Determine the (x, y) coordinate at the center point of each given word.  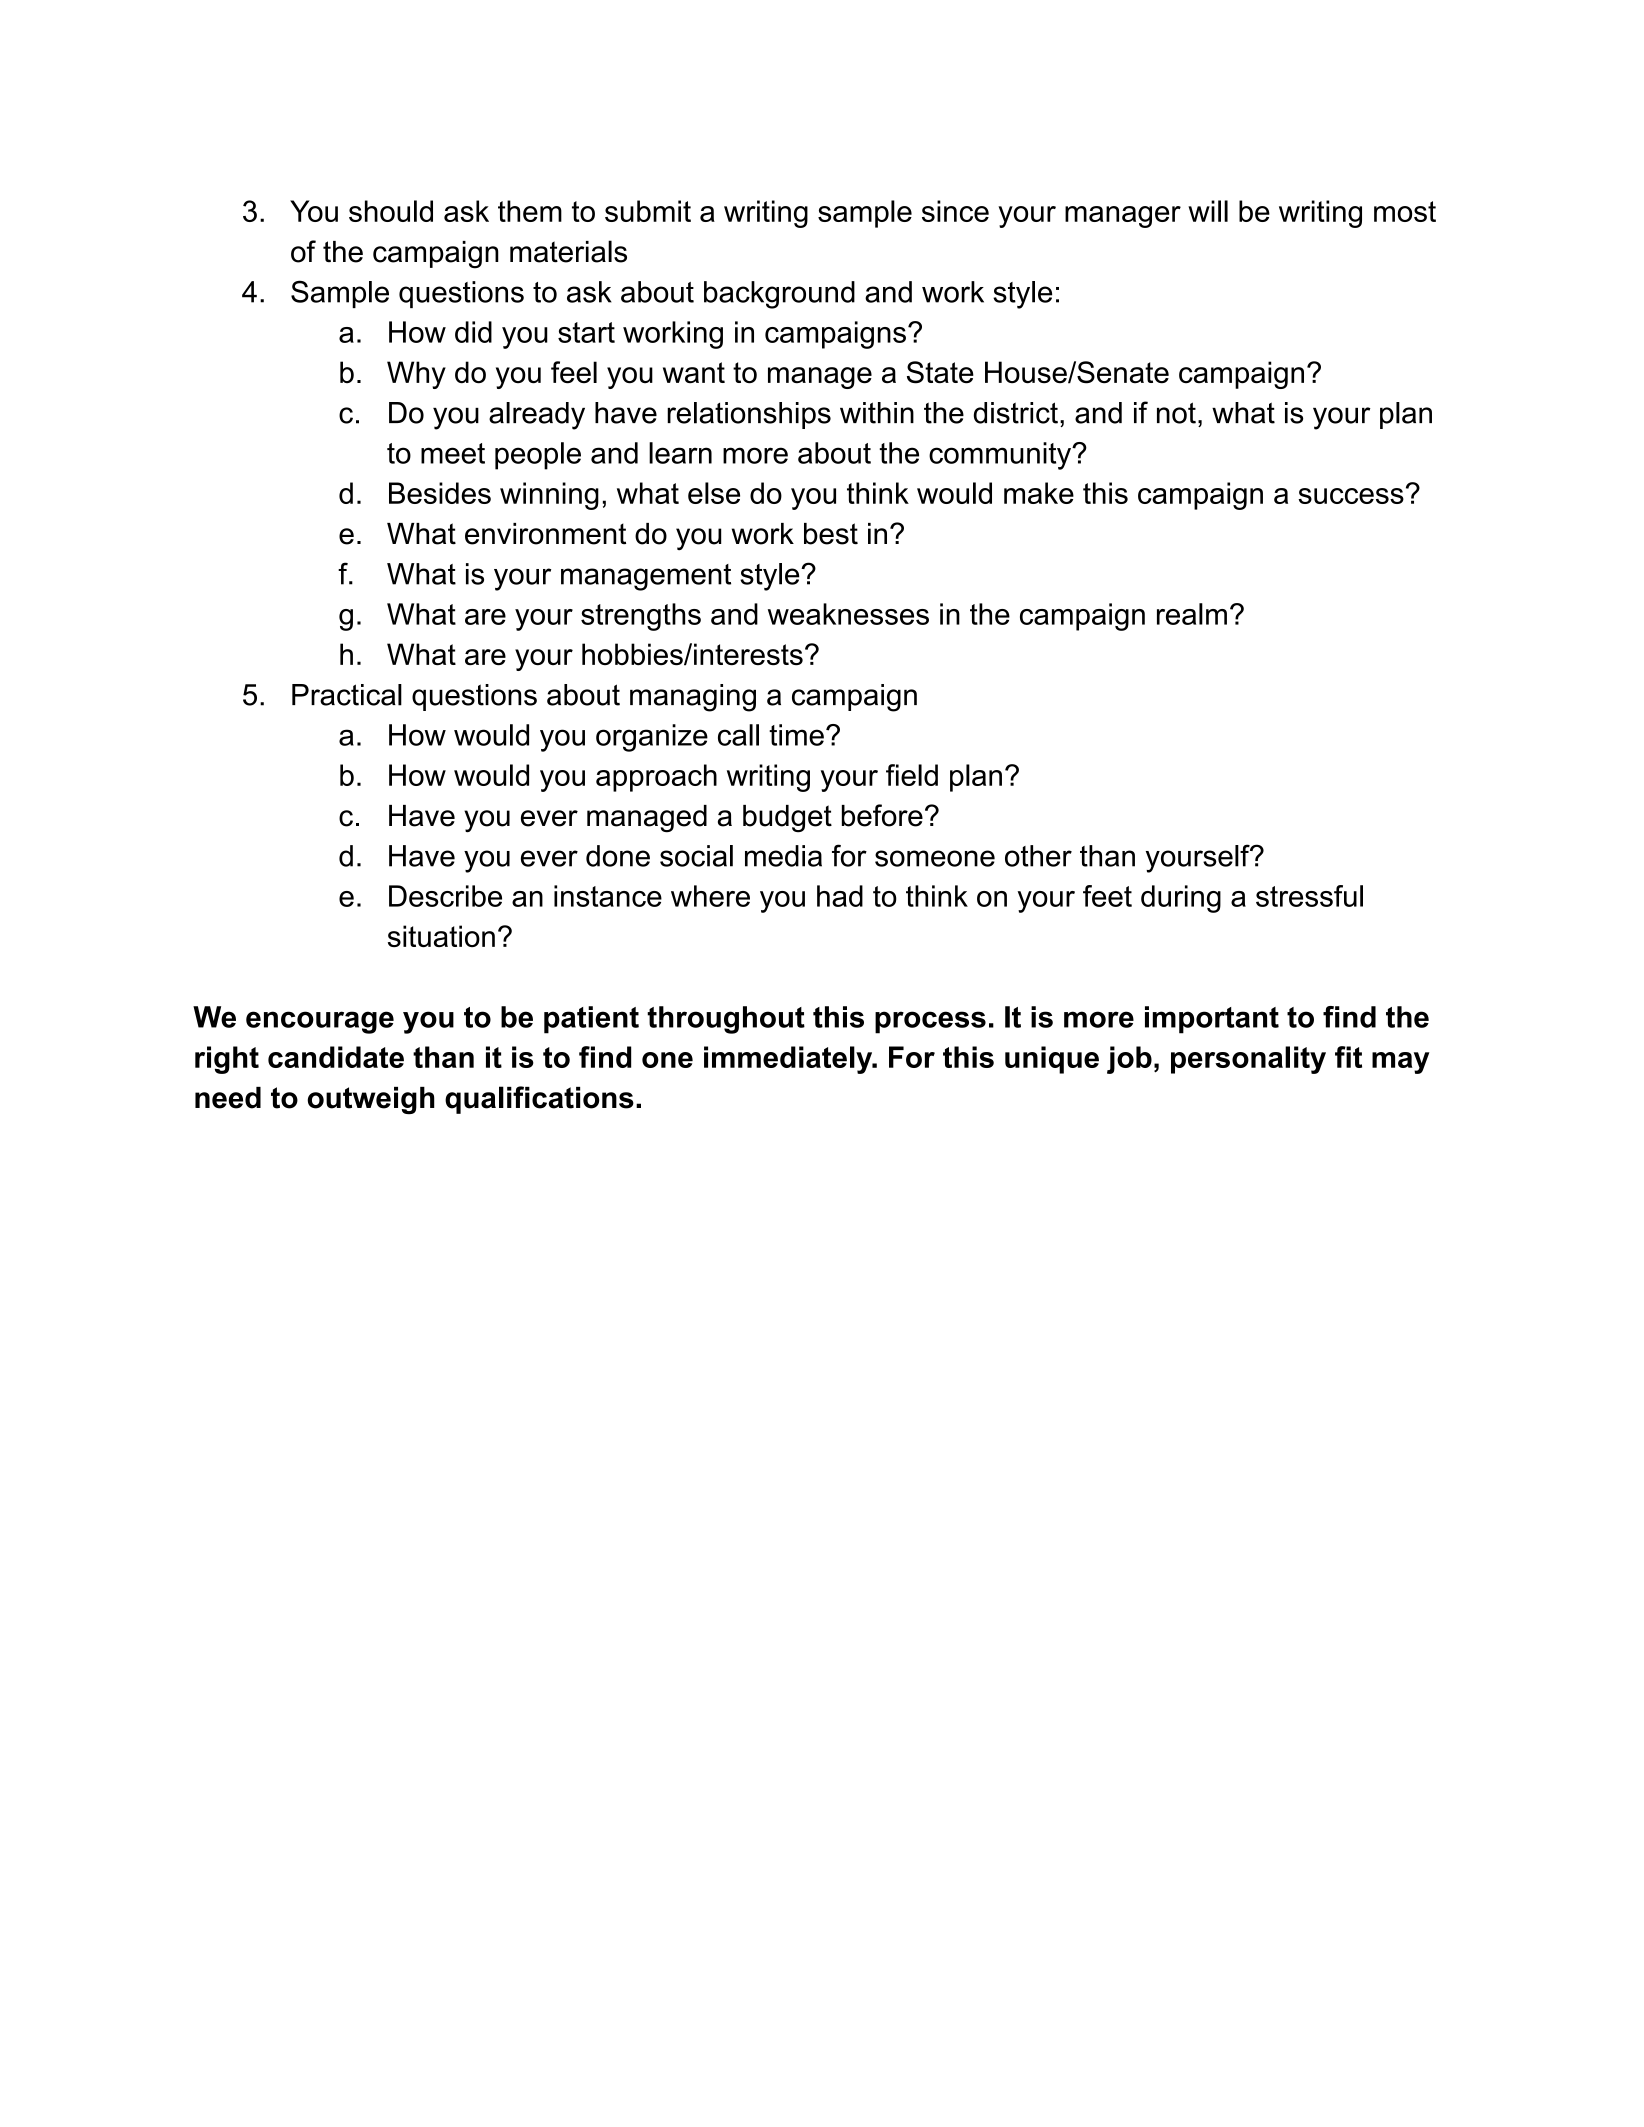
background (779, 295)
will (1208, 211)
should (391, 211)
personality (1248, 1060)
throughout (726, 1020)
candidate (336, 1057)
